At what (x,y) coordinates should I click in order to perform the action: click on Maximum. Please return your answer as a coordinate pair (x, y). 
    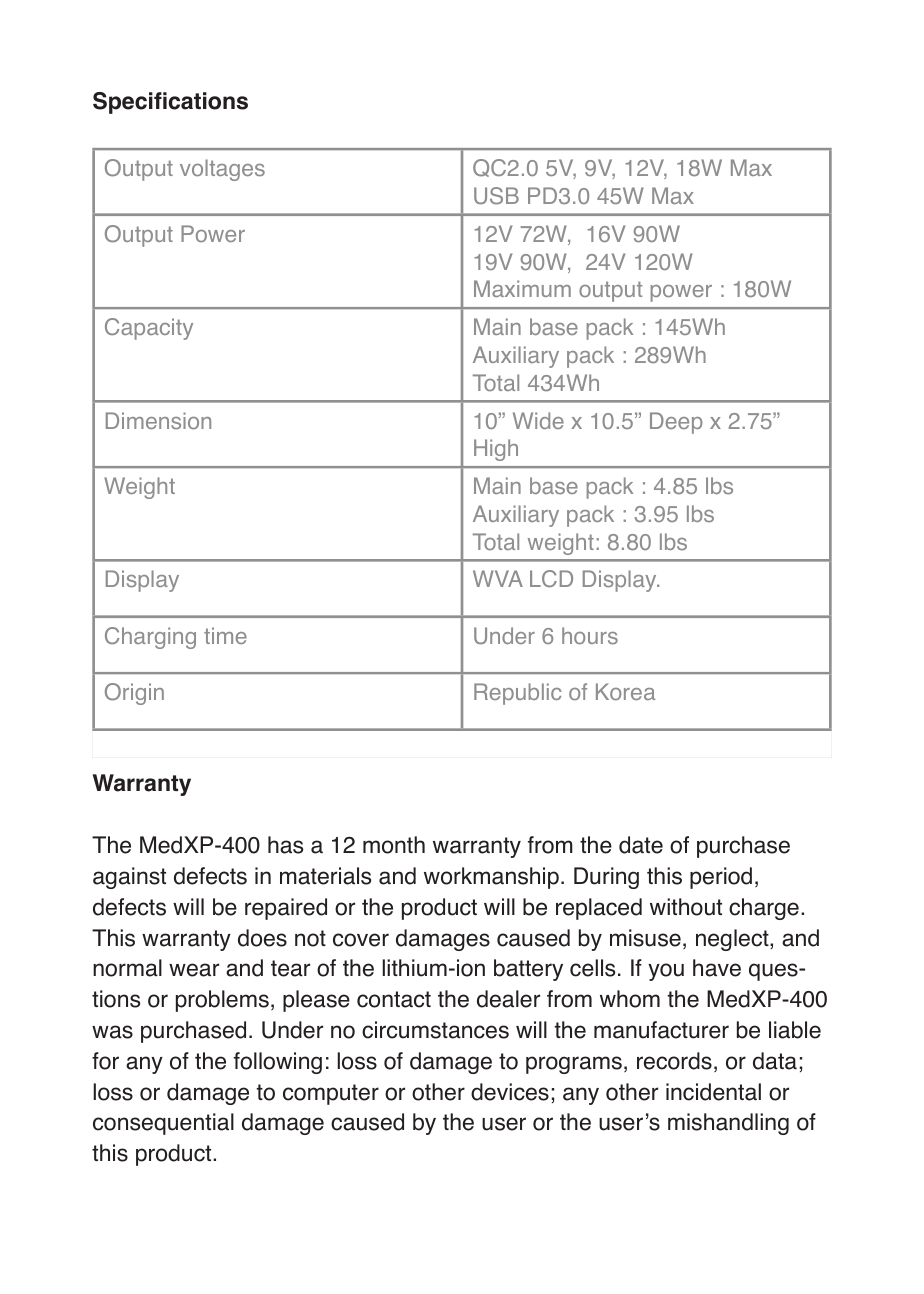
    Looking at the image, I should click on (522, 288).
